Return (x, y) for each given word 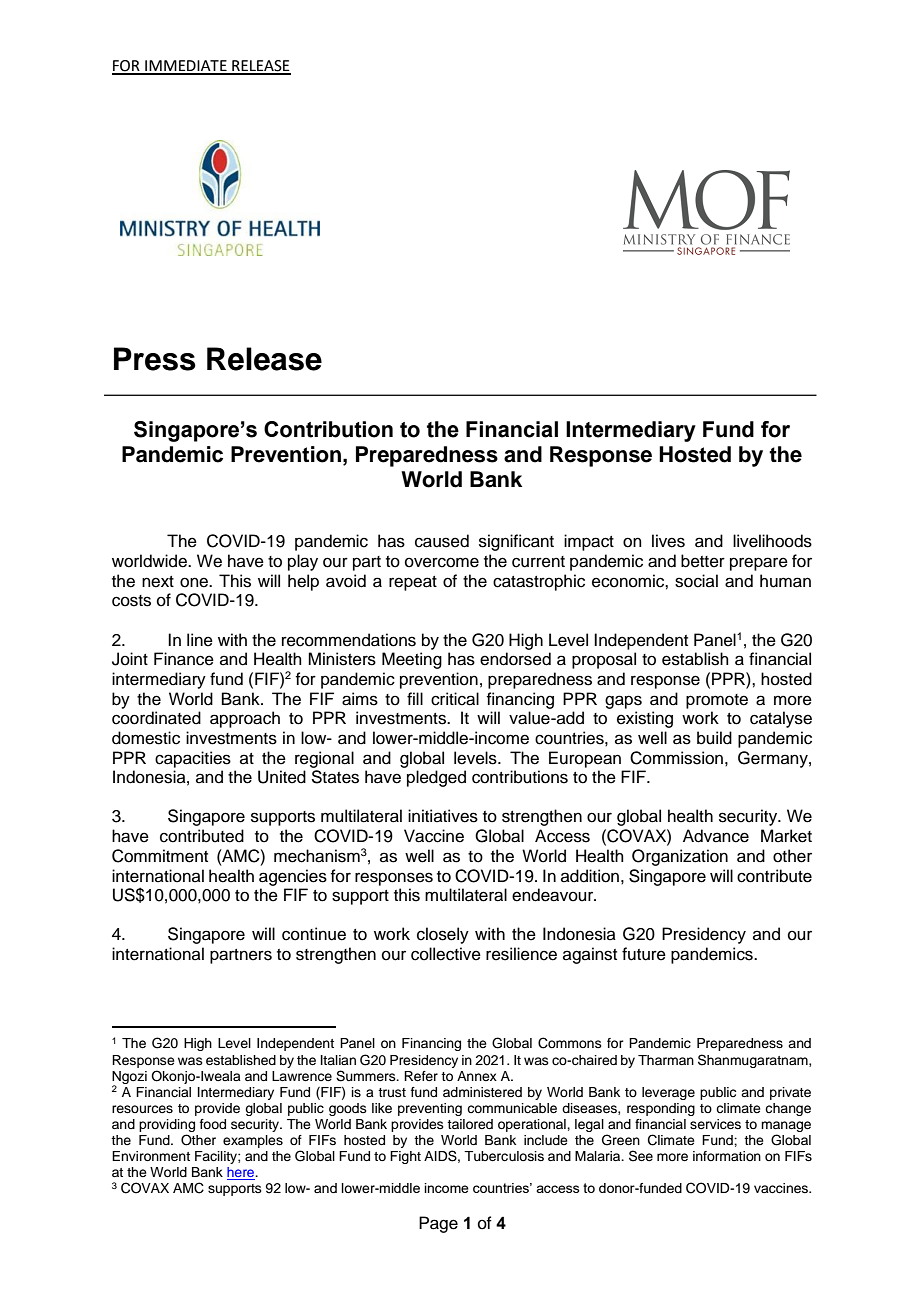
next (158, 582)
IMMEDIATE (186, 67)
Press (155, 359)
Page (438, 1224)
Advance (716, 836)
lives (668, 541)
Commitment (160, 856)
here (242, 1173)
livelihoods (772, 541)
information (727, 1156)
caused (442, 541)
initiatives (443, 816)
